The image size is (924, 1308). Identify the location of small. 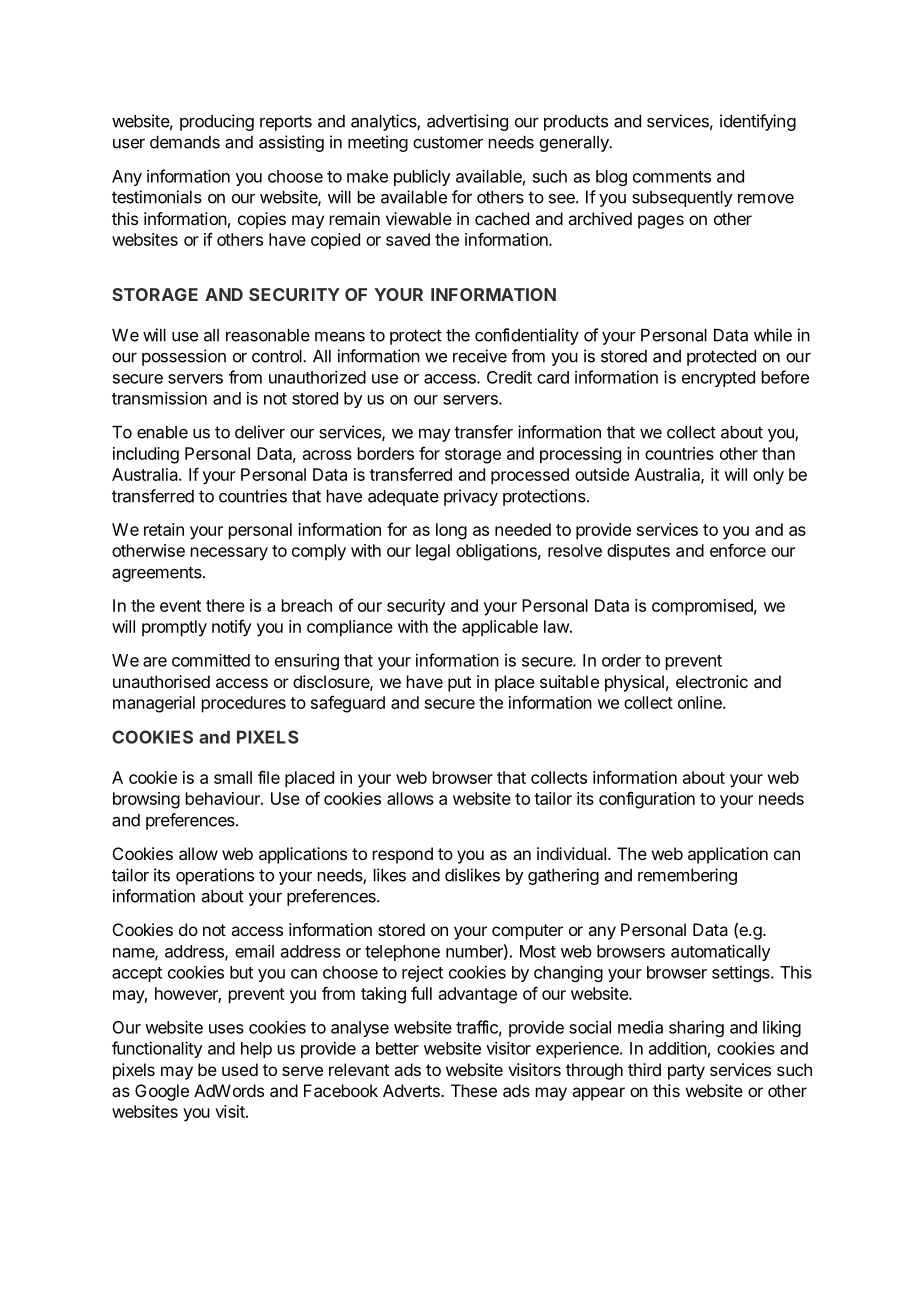
(233, 777).
